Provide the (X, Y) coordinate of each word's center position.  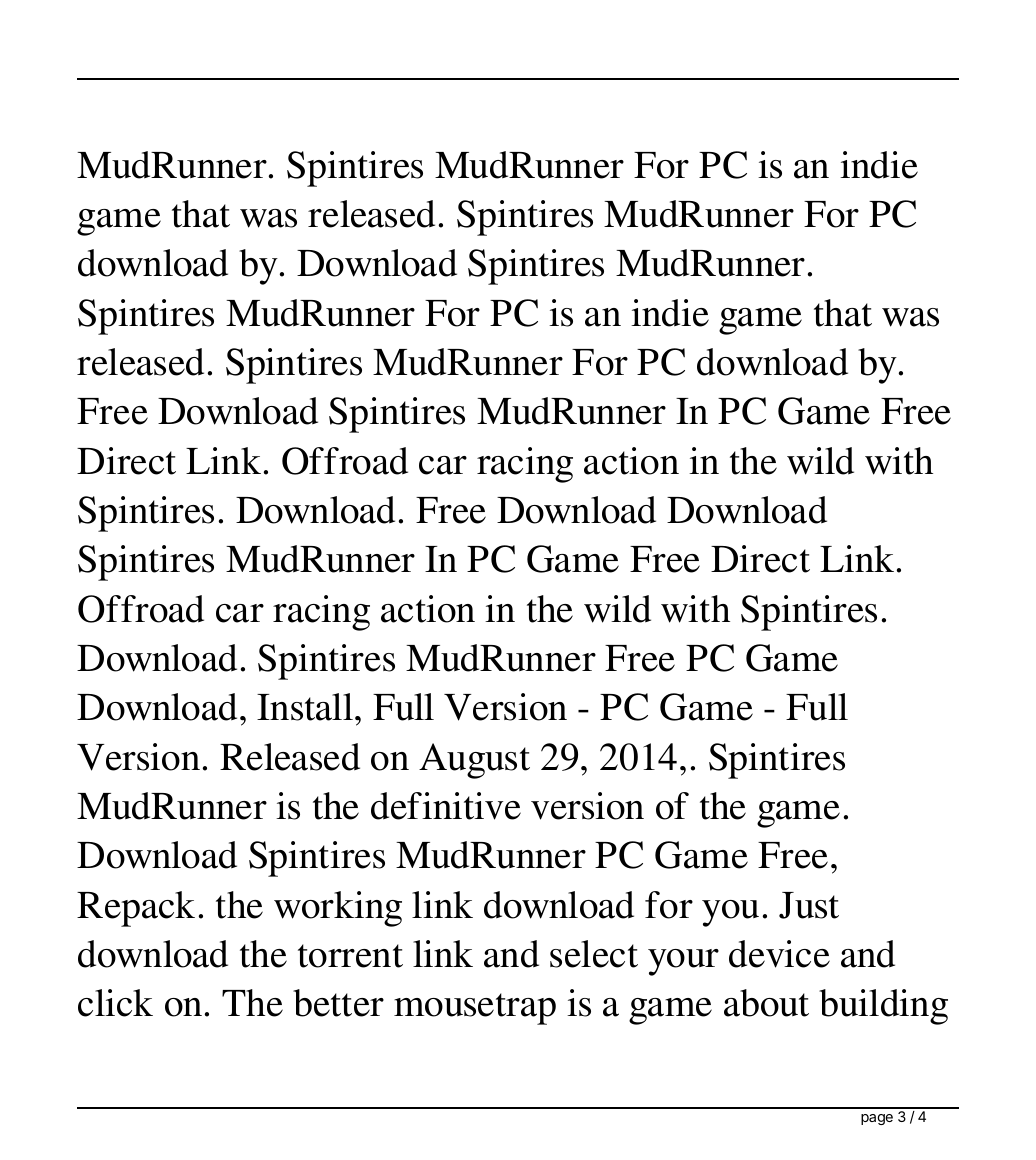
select (594, 954)
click (115, 1003)
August (474, 761)
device (779, 954)
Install (305, 707)
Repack (136, 909)
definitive (446, 806)
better (338, 1003)
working (338, 909)
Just (809, 905)
